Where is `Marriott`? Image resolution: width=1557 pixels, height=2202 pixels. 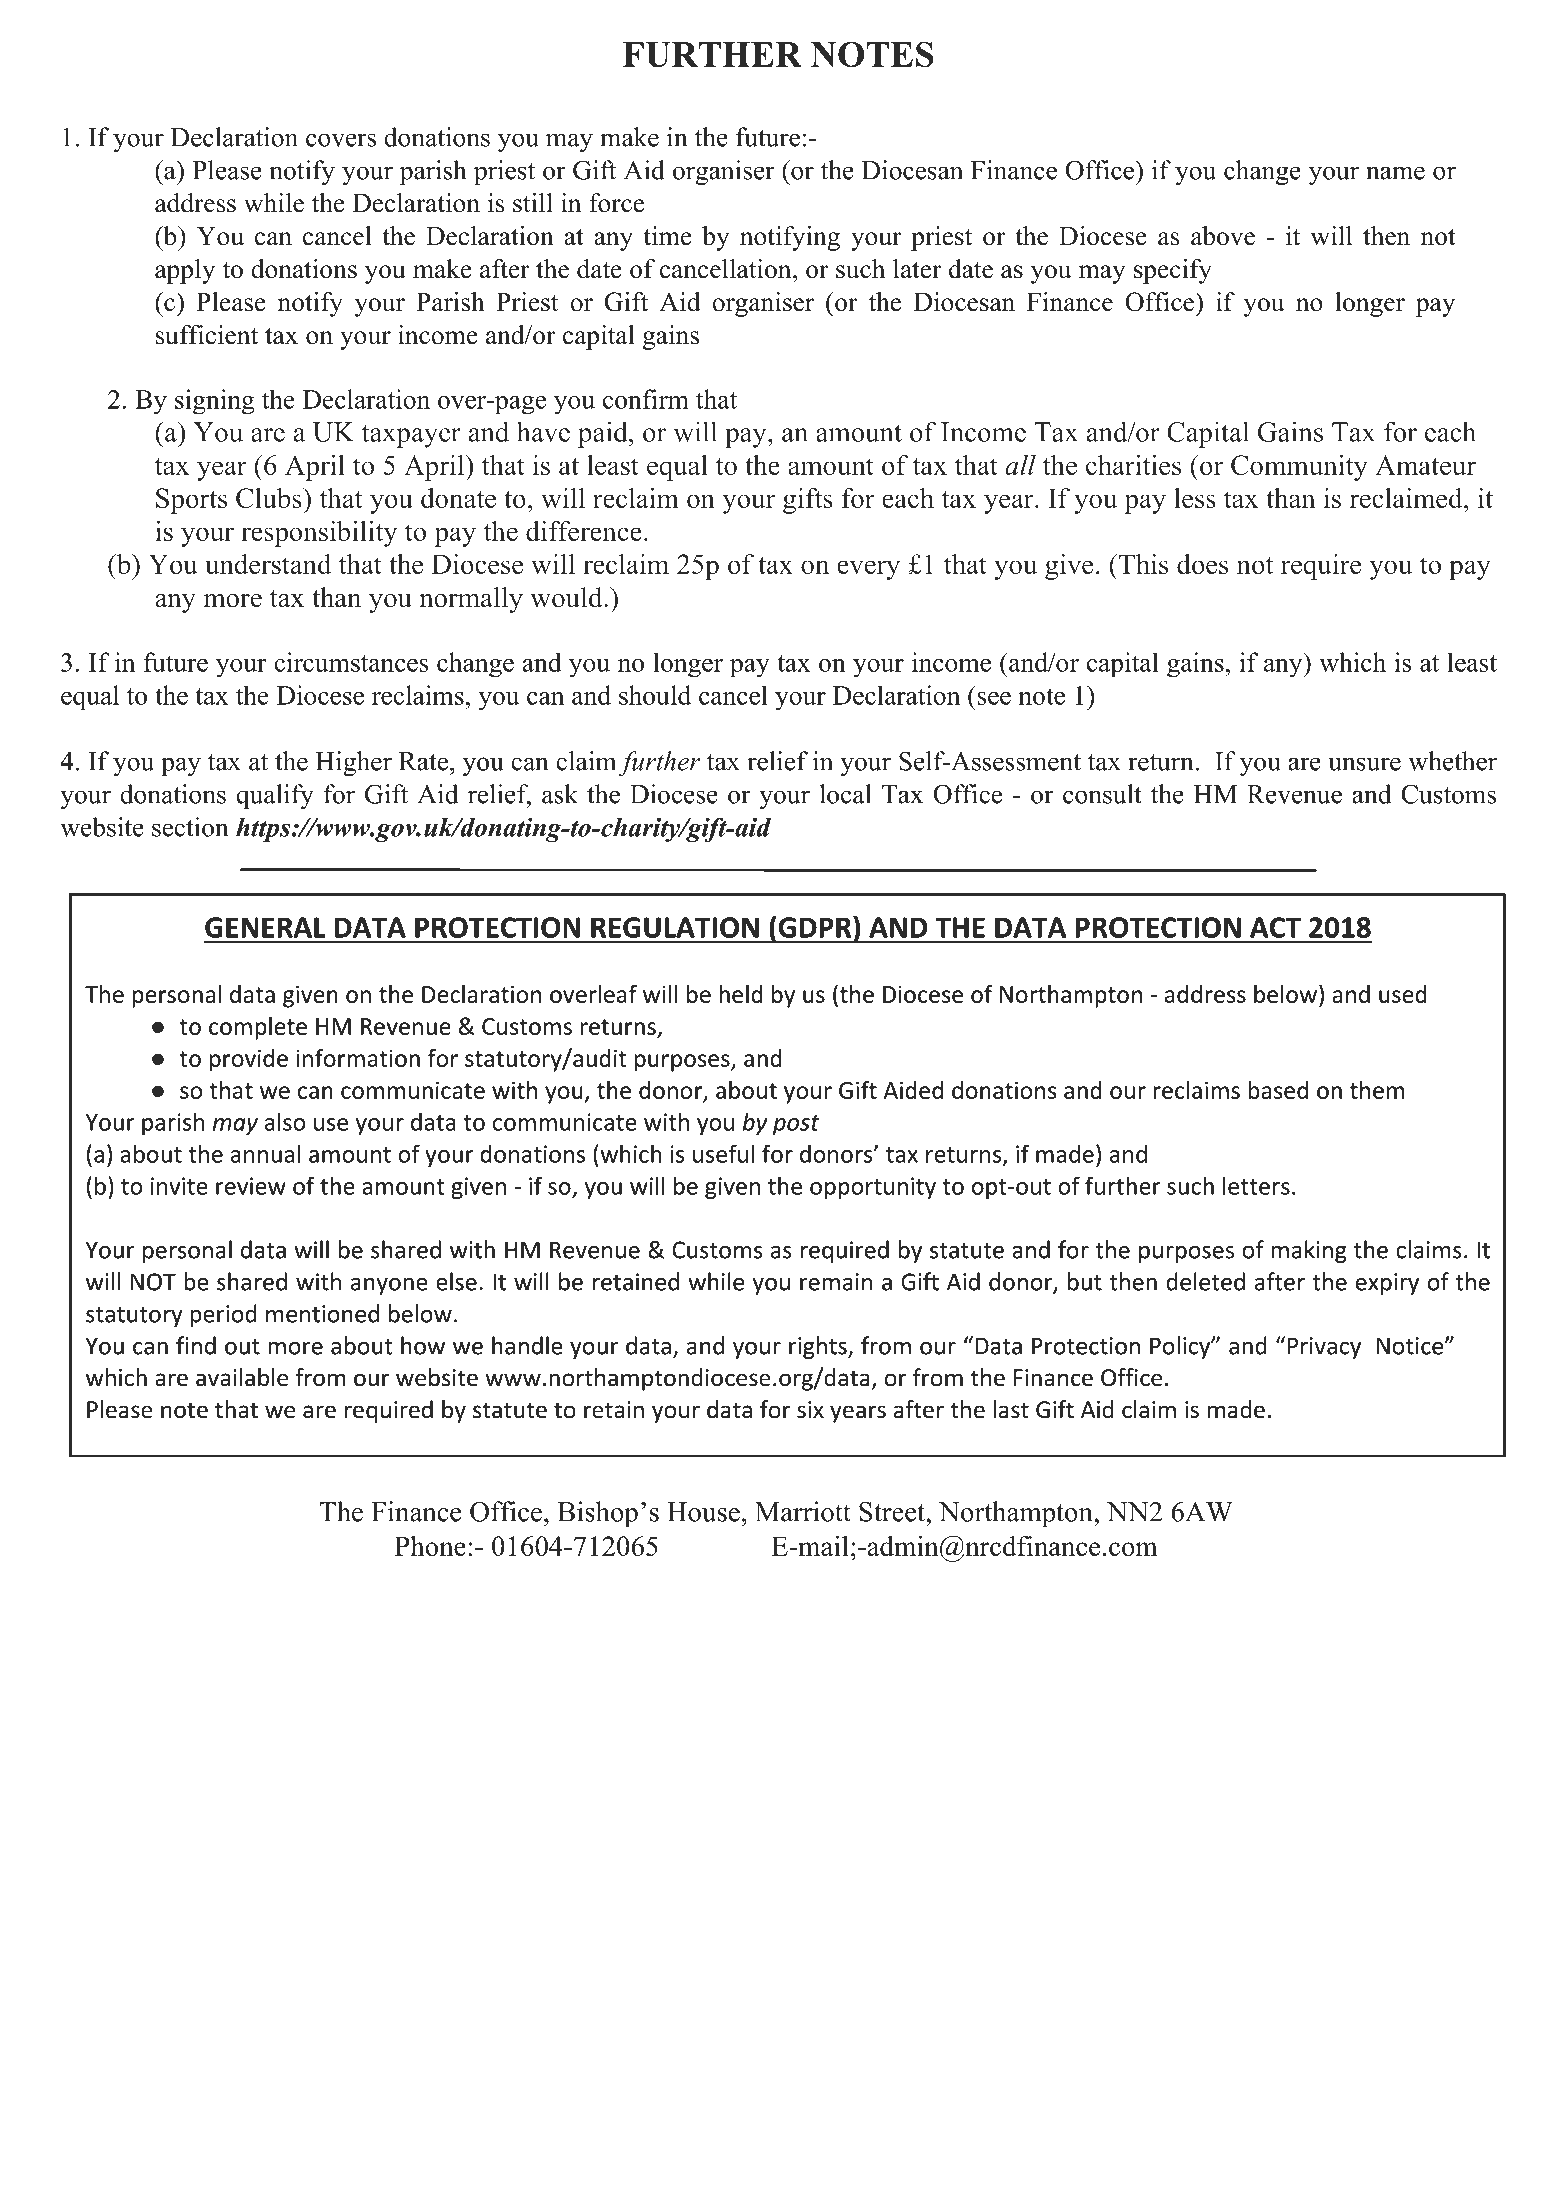 Marriott is located at coordinates (803, 1511).
